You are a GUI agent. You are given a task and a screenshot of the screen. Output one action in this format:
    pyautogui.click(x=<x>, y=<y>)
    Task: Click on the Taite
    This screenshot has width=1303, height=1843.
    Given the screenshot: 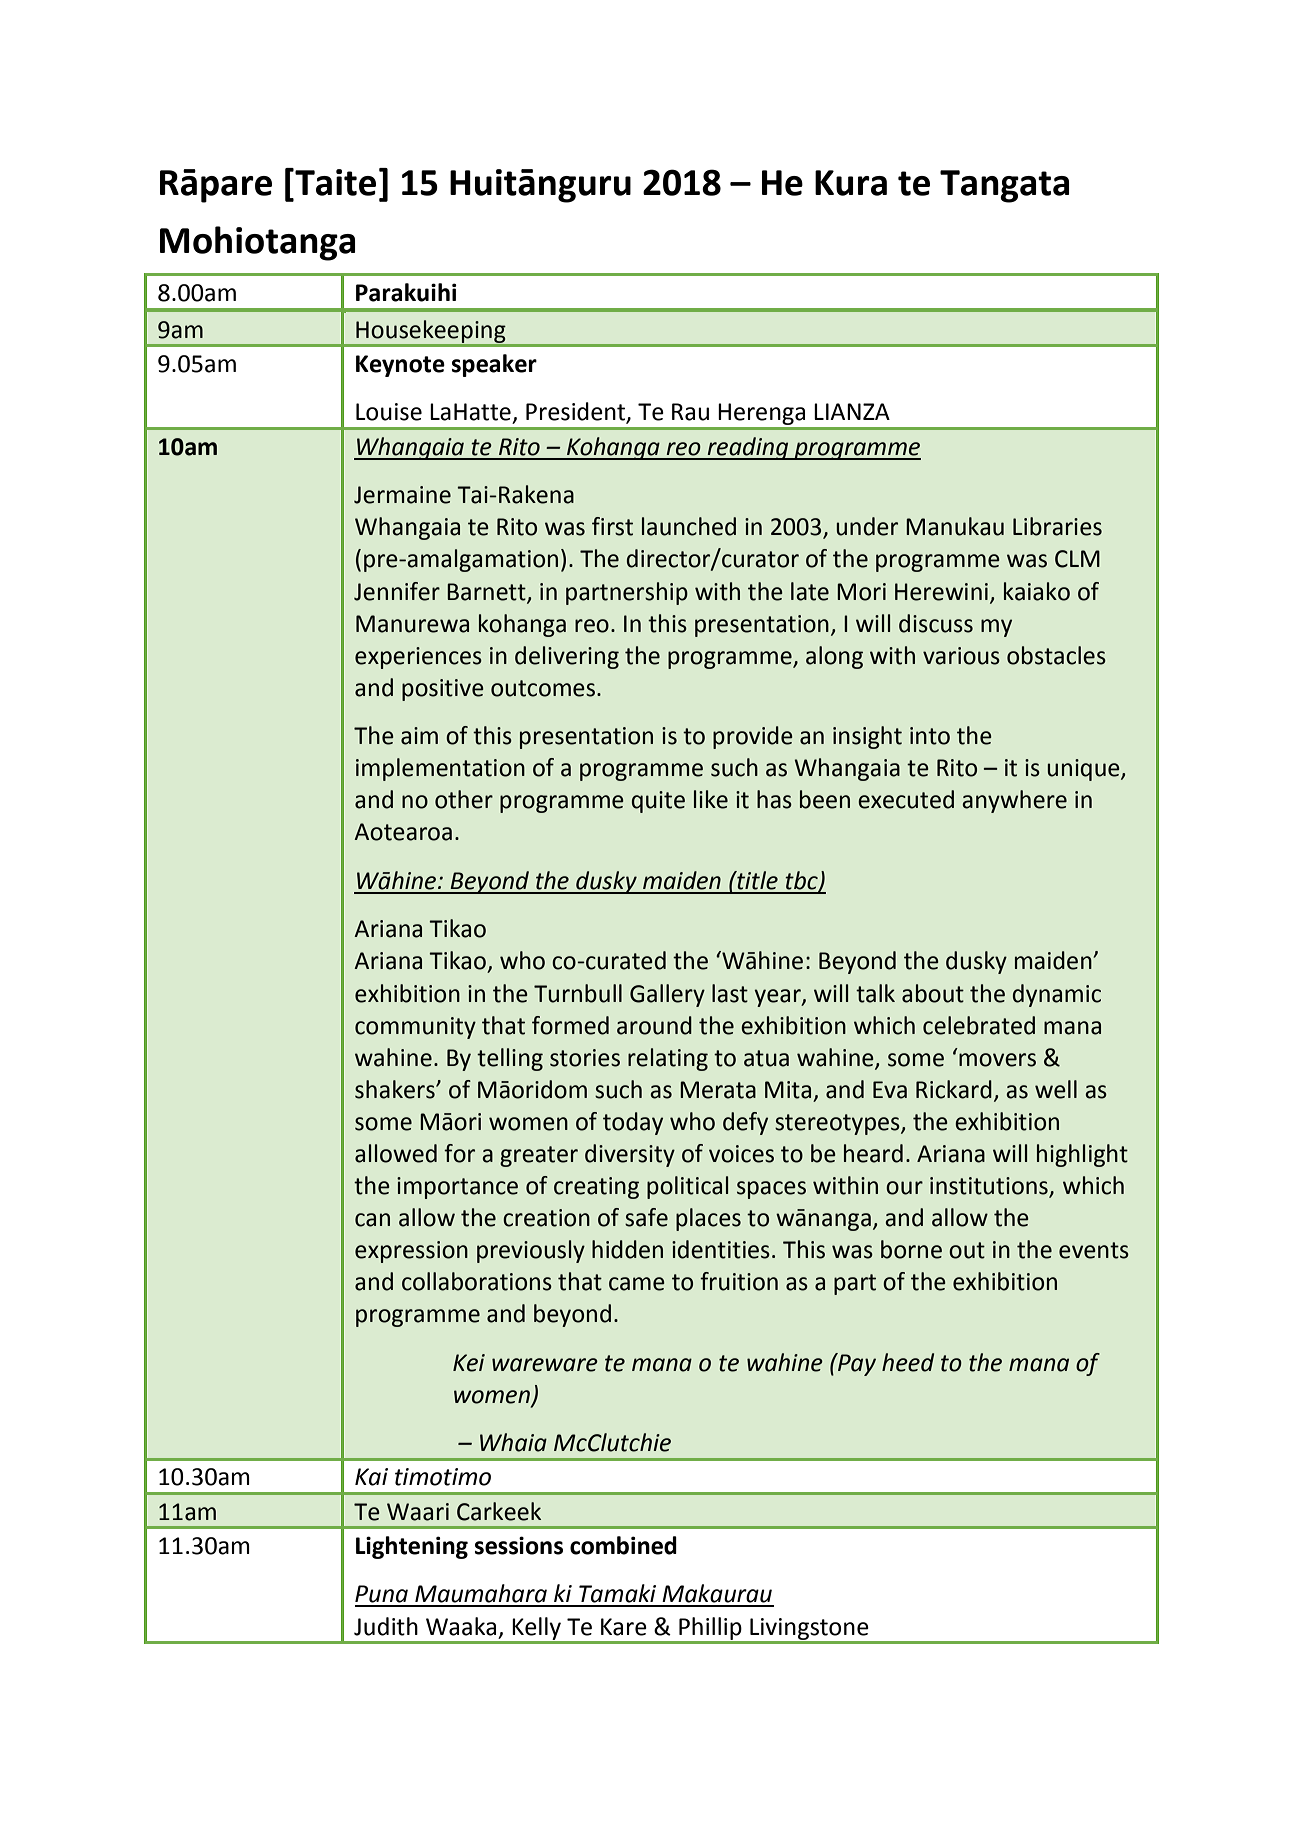 What is the action you would take?
    pyautogui.click(x=334, y=182)
